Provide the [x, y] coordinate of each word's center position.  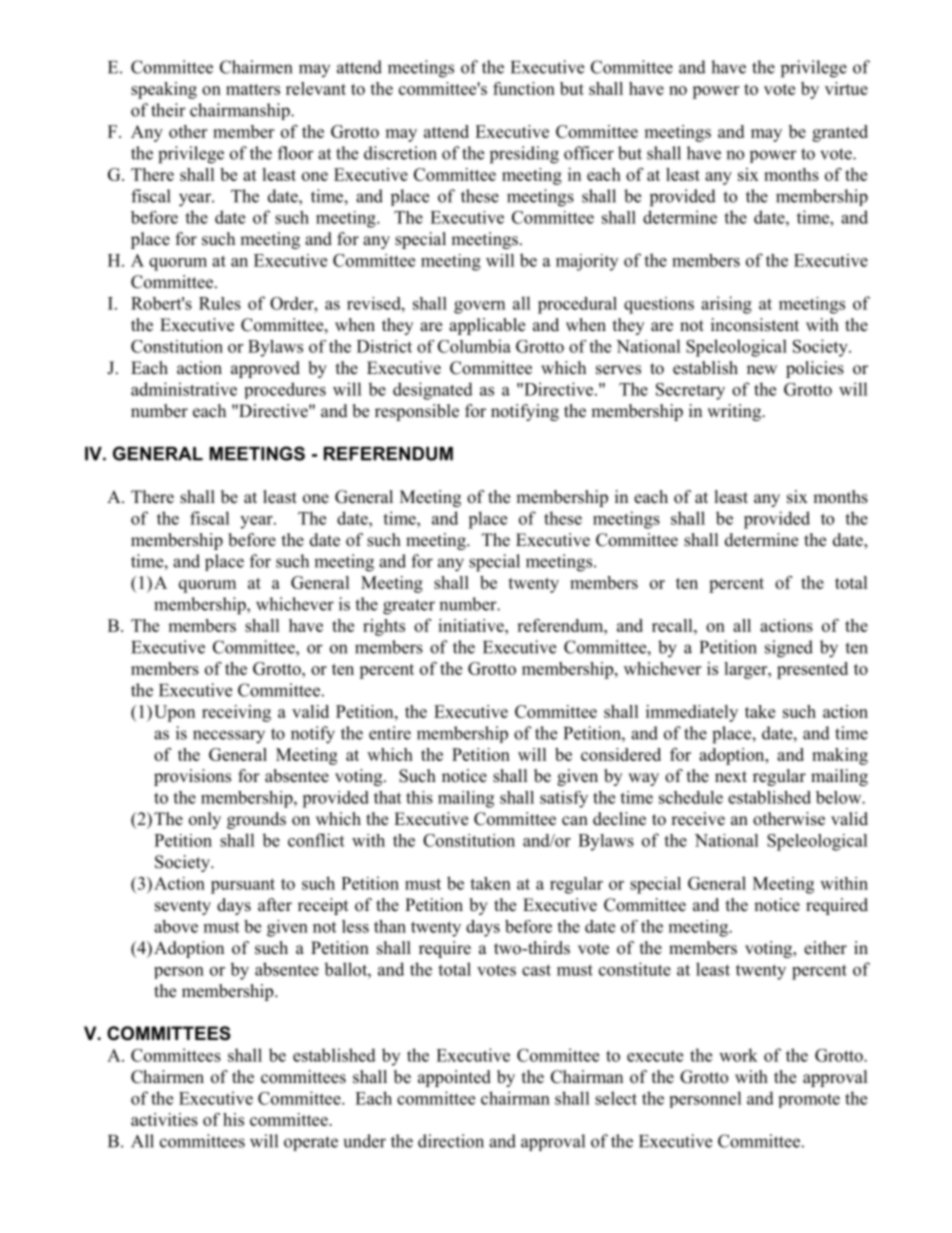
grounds [256, 820]
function [524, 88]
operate [311, 1143]
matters [253, 89]
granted [840, 133]
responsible [417, 412]
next [731, 777]
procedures [285, 390]
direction [451, 1141]
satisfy [564, 799]
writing [735, 412]
